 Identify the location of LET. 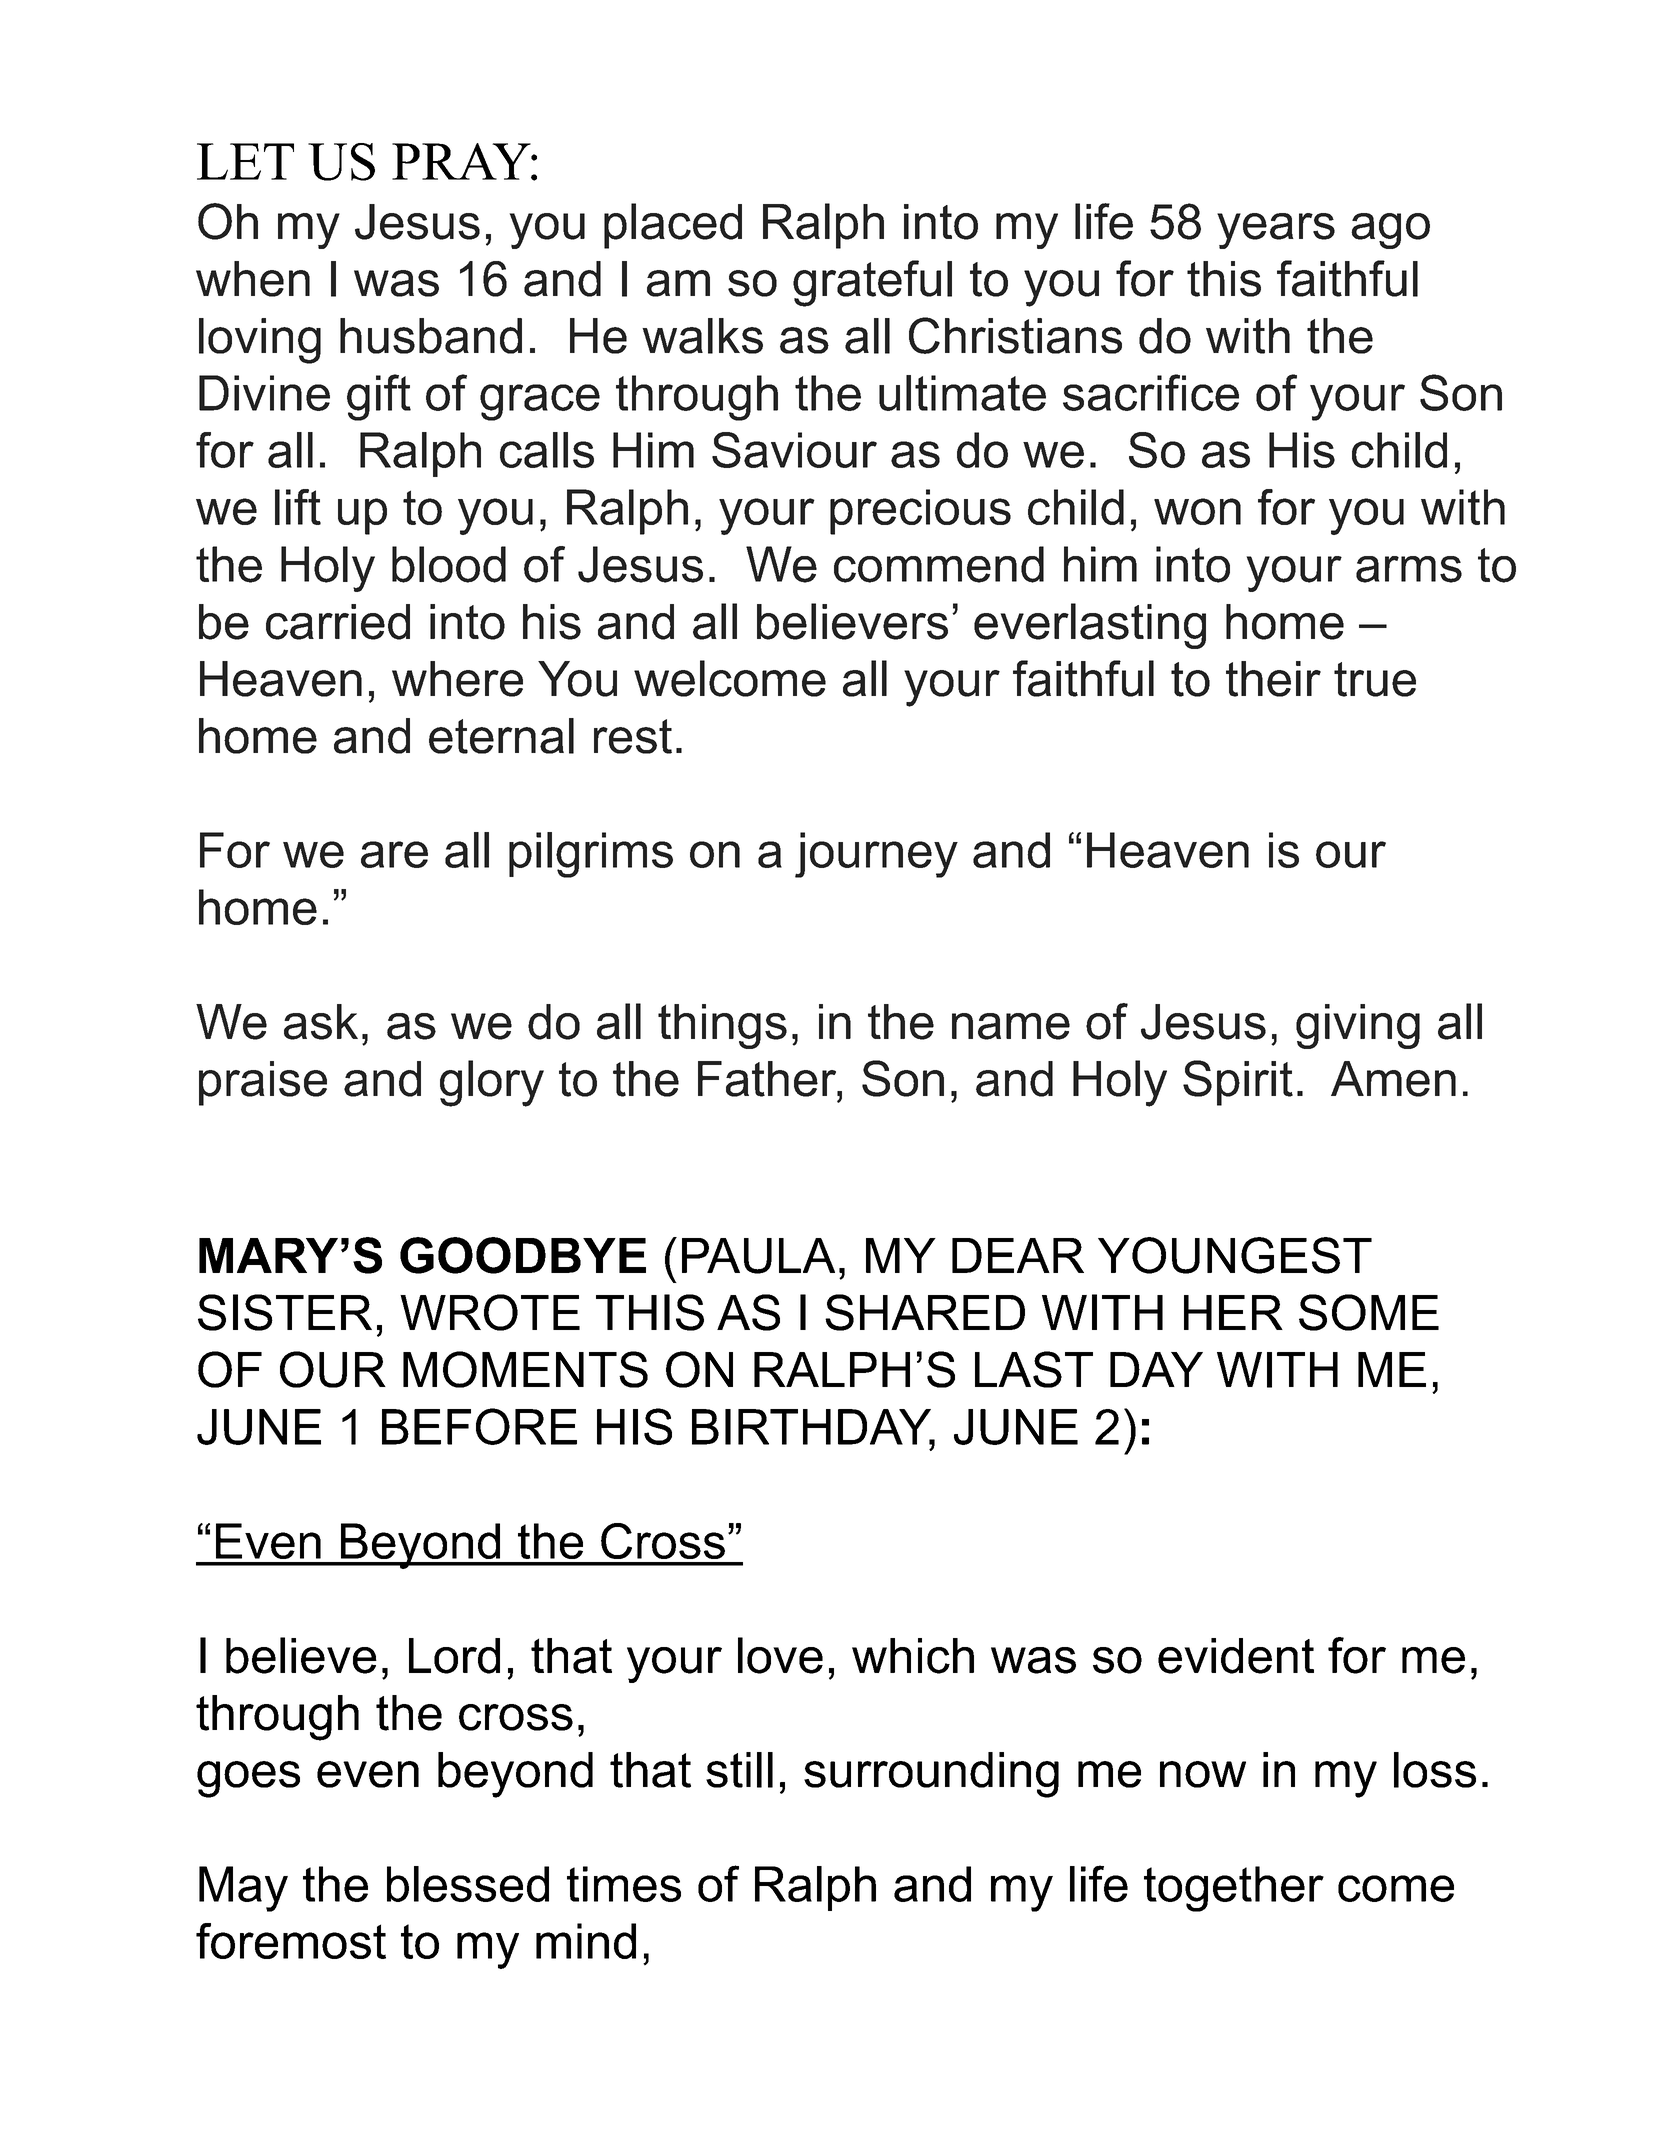
(245, 161).
